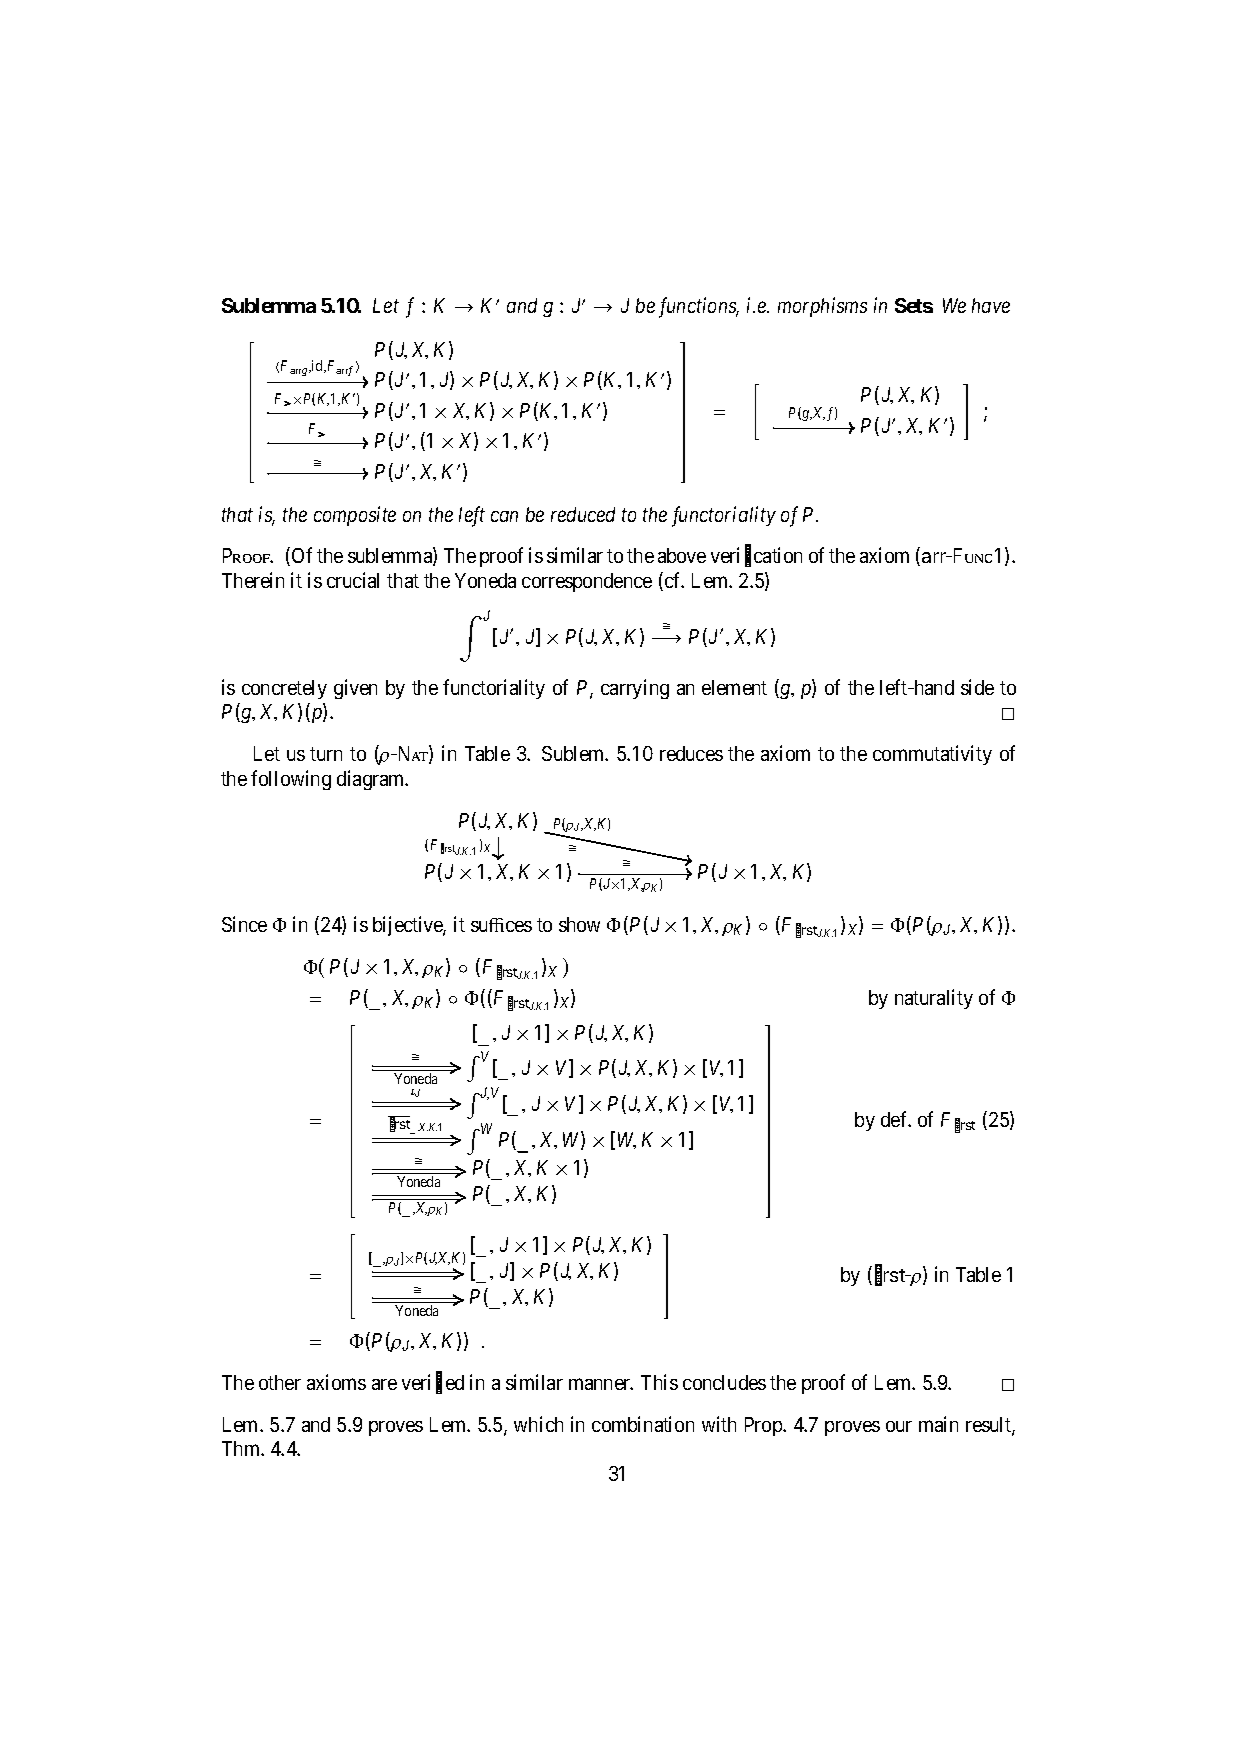 The image size is (1237, 1750). What do you see at coordinates (991, 305) in the screenshot?
I see `have` at bounding box center [991, 305].
